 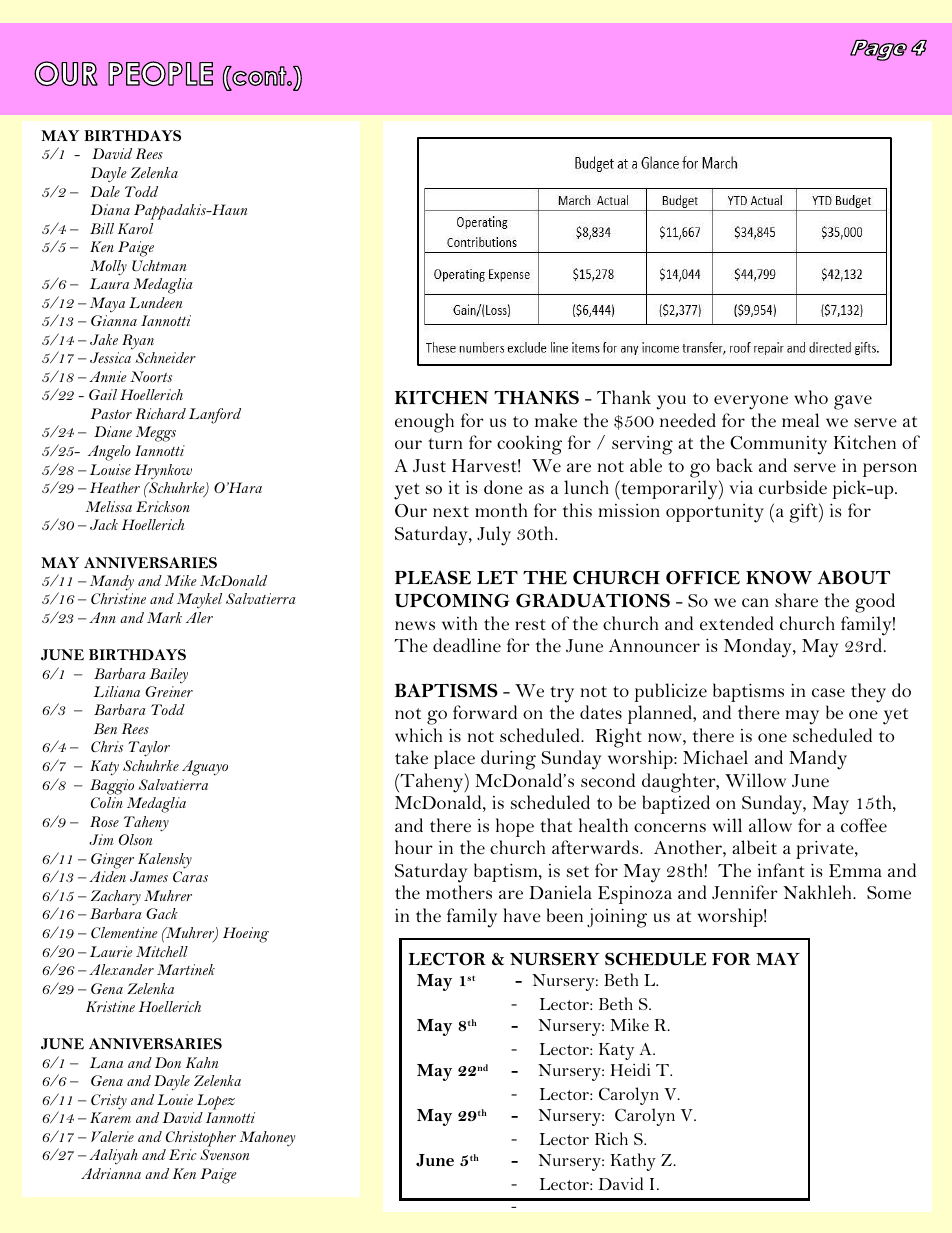 What do you see at coordinates (110, 209) in the document?
I see `Diana` at bounding box center [110, 209].
